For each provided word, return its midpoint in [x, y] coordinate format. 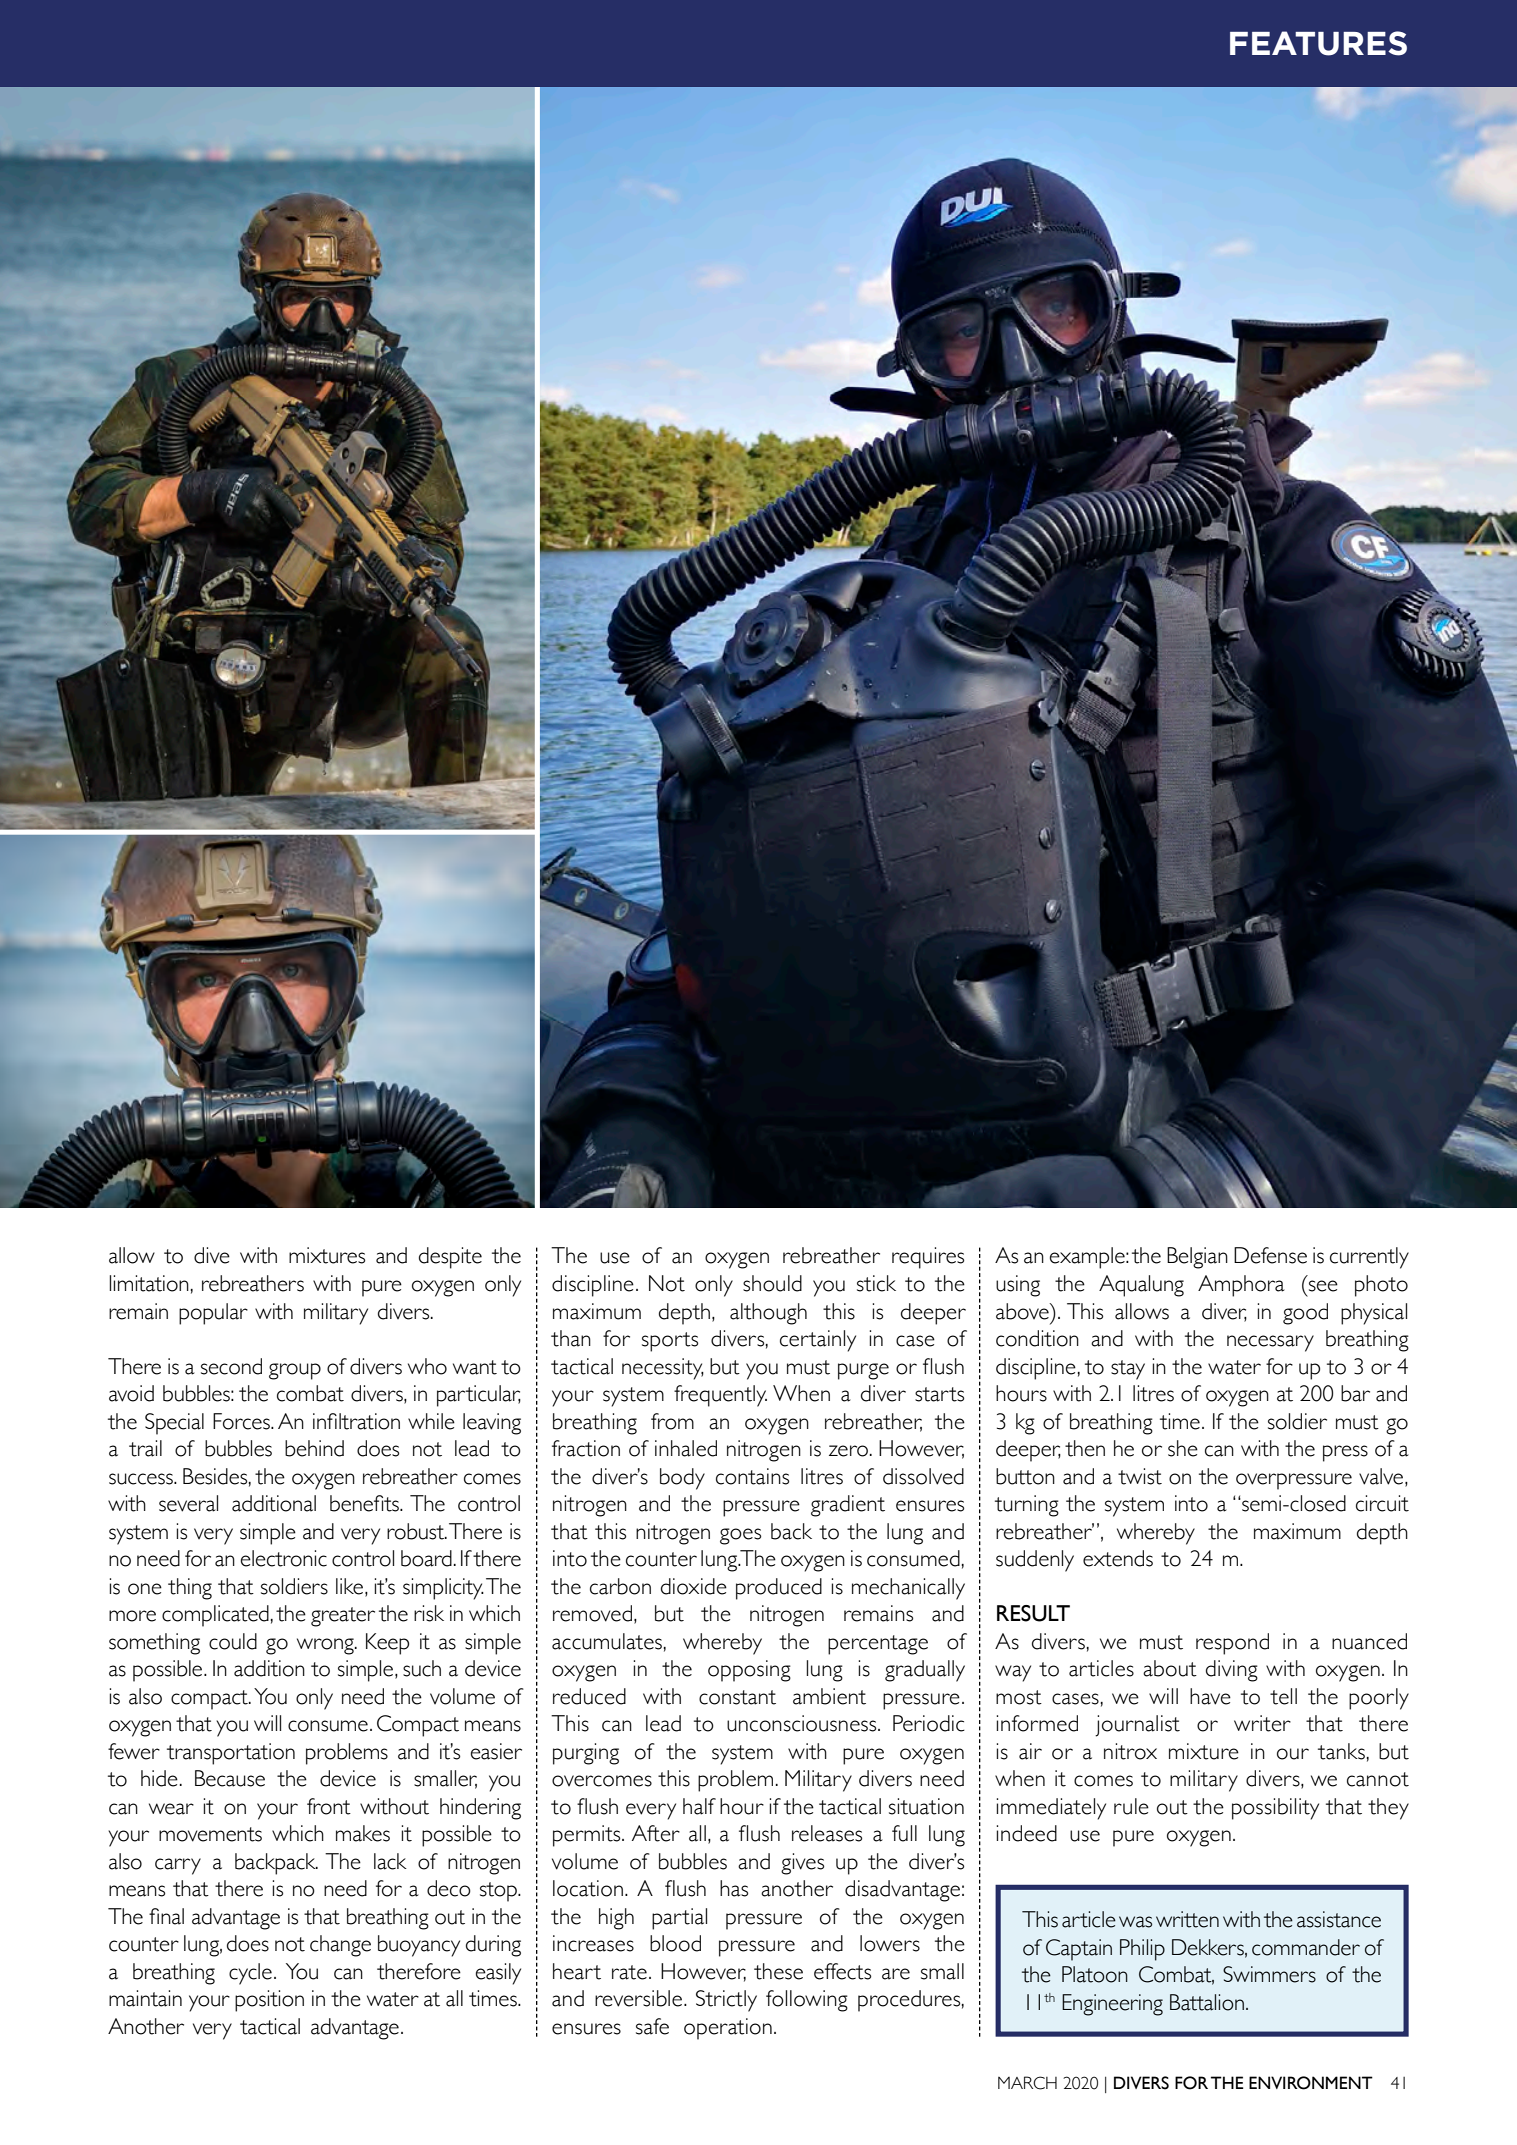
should [772, 1283]
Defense [1270, 1255]
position [269, 2001]
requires [928, 1258]
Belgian [1197, 1258]
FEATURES [1318, 43]
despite [450, 1258]
